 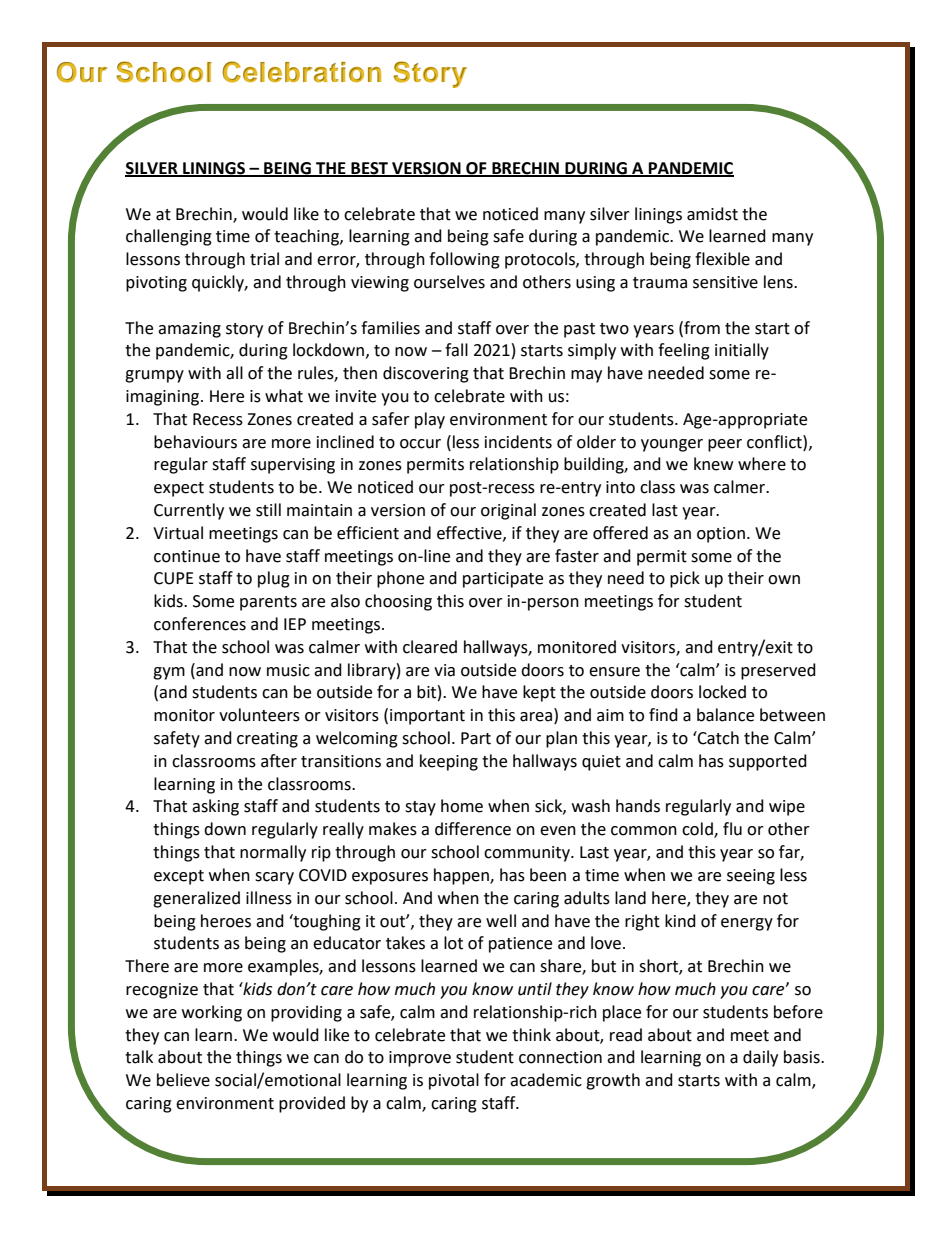 I want to click on amazing, so click(x=189, y=330).
